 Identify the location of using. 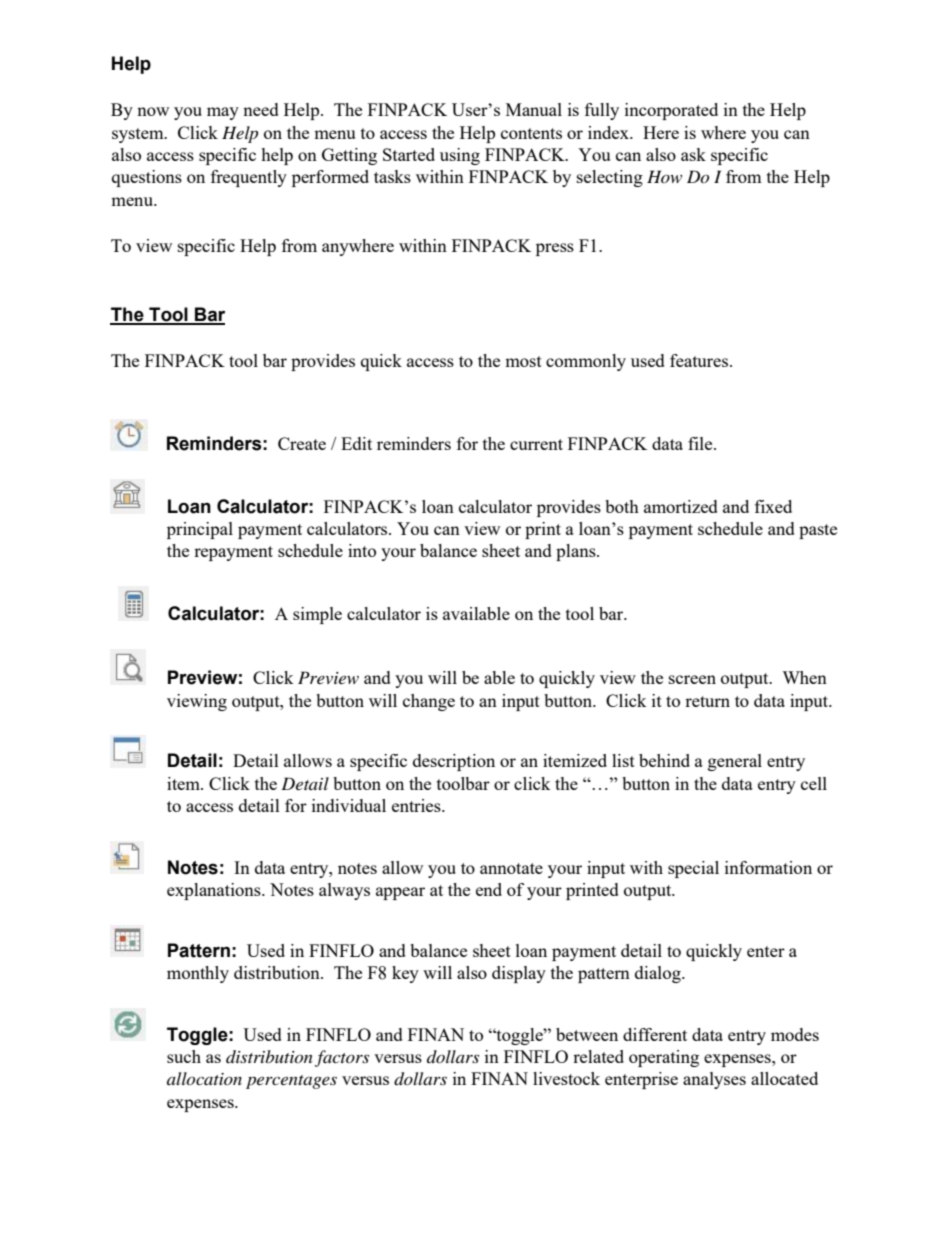
(460, 156).
